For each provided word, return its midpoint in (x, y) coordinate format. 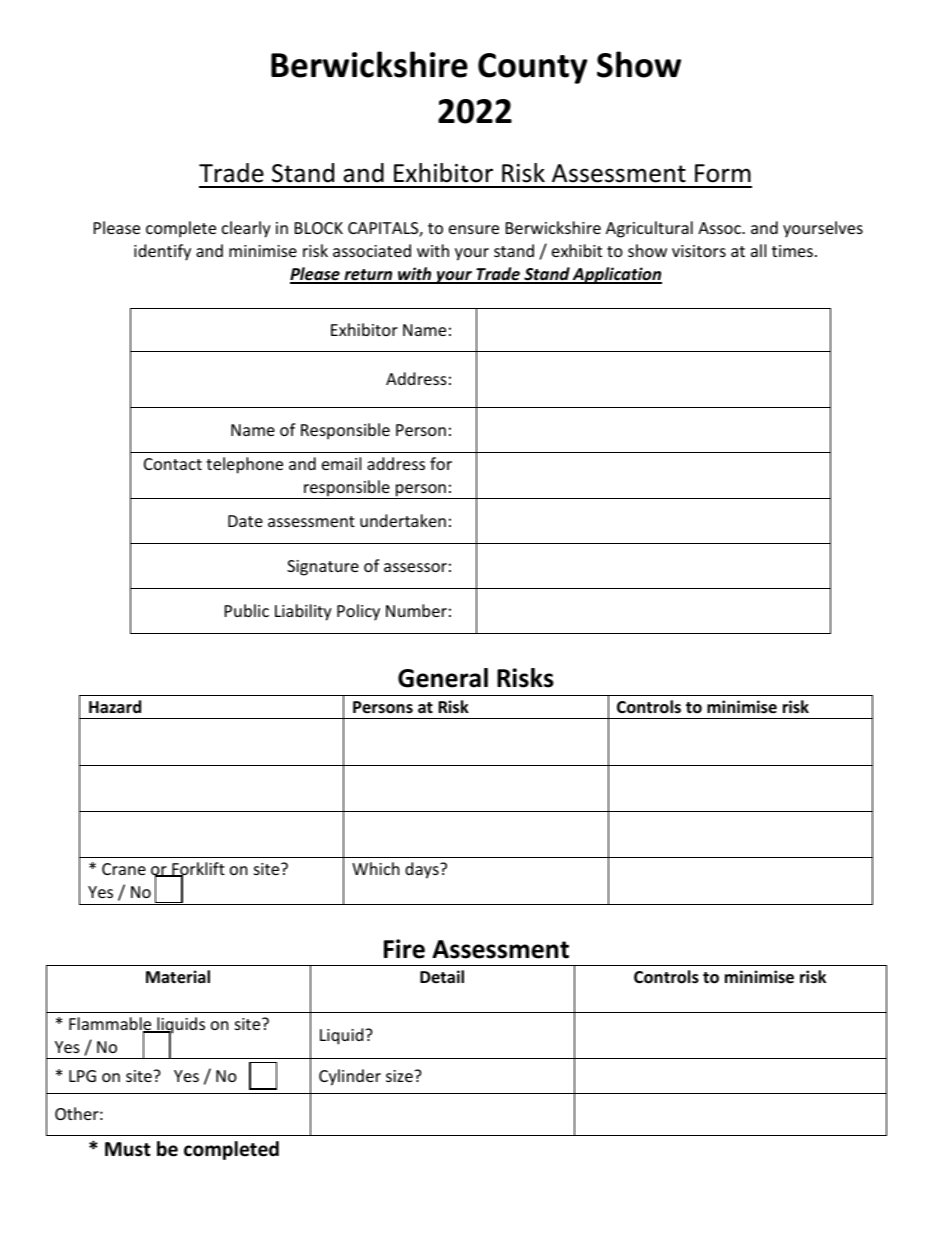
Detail (442, 976)
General (443, 678)
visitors (699, 251)
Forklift (197, 870)
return (368, 276)
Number (416, 610)
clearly (246, 229)
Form (723, 173)
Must (128, 1149)
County (533, 68)
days (423, 870)
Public (247, 610)
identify (162, 252)
